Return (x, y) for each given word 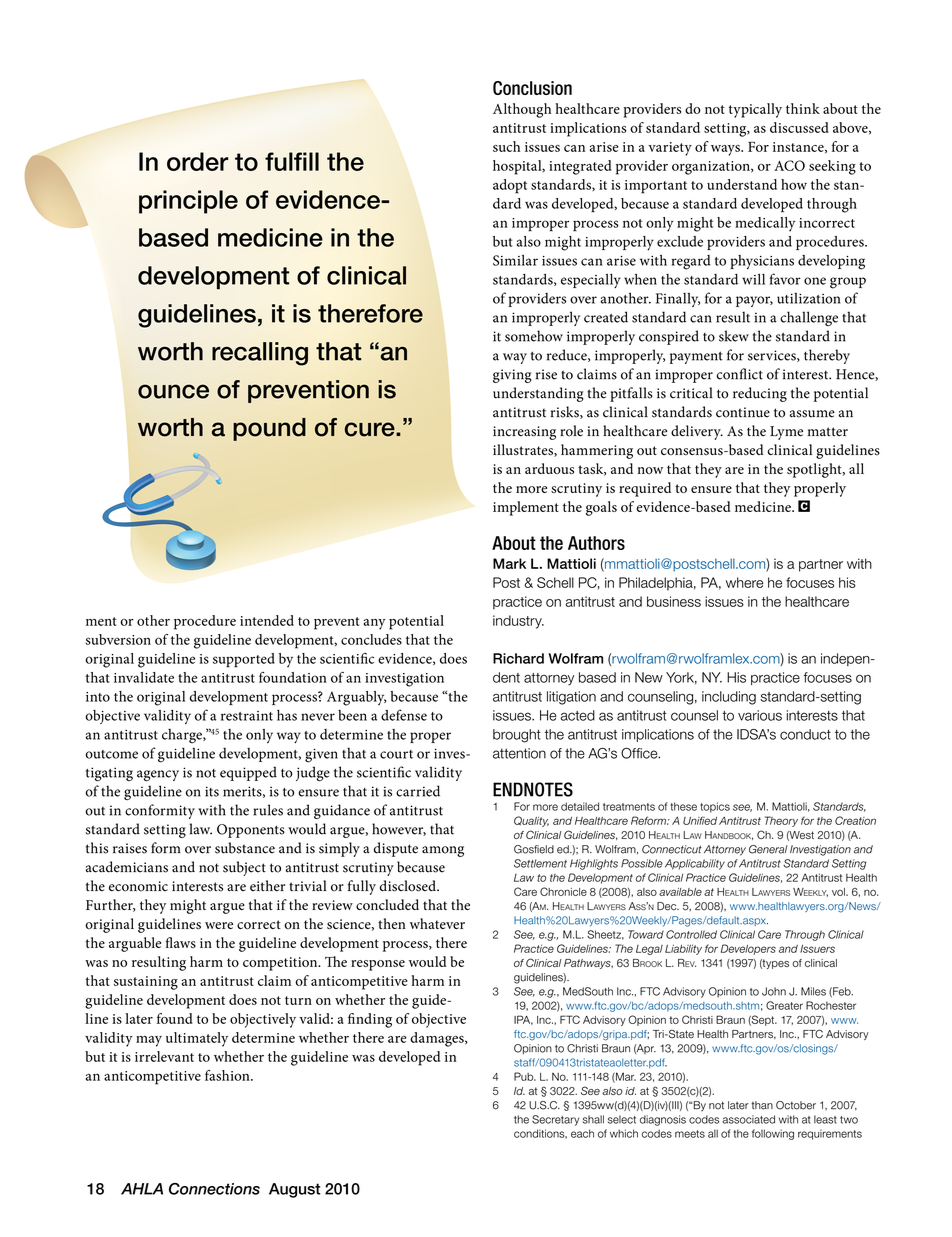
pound (269, 429)
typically (755, 110)
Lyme (786, 433)
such (506, 146)
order (198, 161)
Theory (781, 821)
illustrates (524, 450)
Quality (531, 821)
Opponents (251, 831)
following (773, 1134)
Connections (214, 1189)
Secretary (555, 1120)
